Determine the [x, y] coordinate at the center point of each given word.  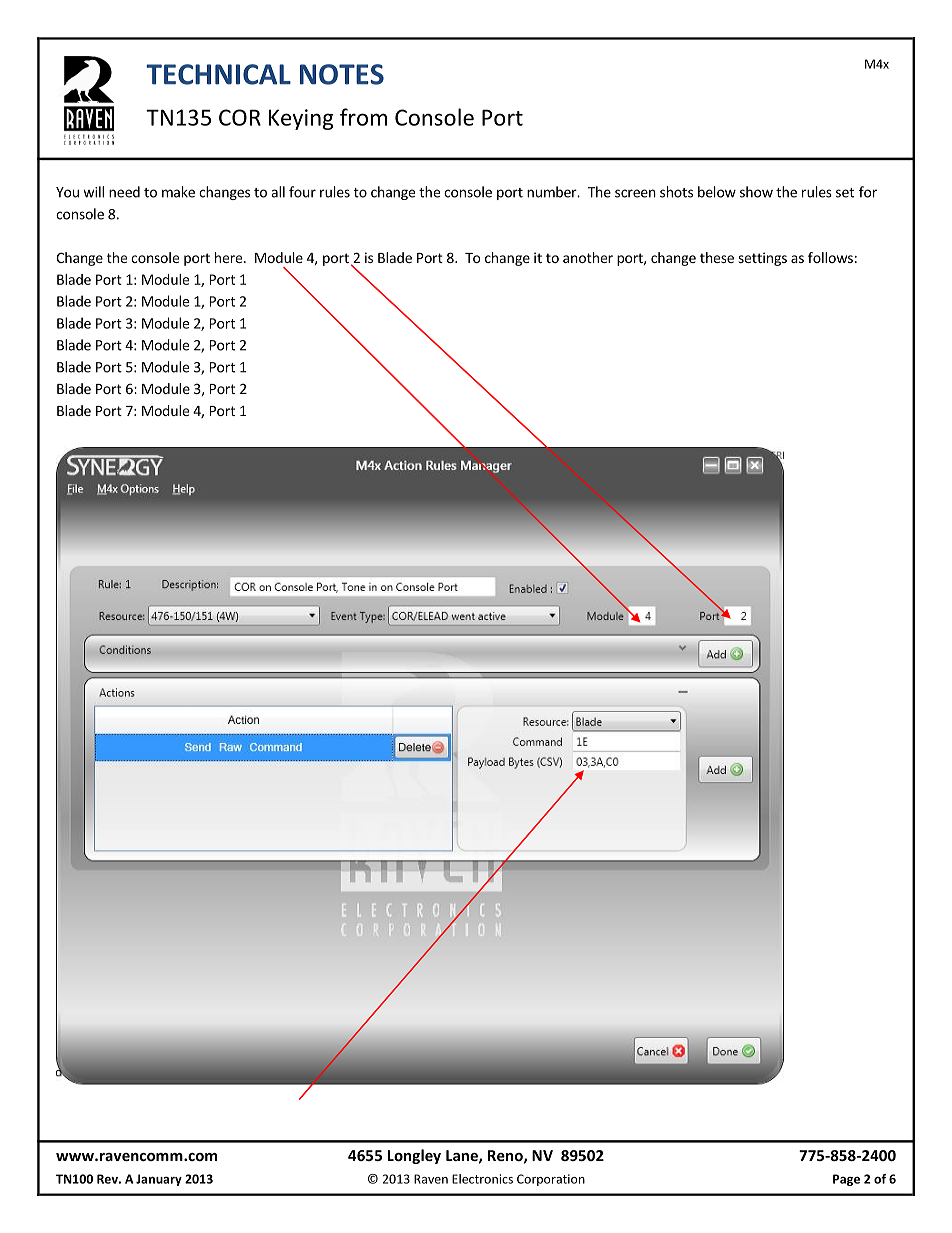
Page [846, 1180]
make [178, 192]
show [756, 192]
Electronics [482, 1179]
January [159, 1180]
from [363, 117]
